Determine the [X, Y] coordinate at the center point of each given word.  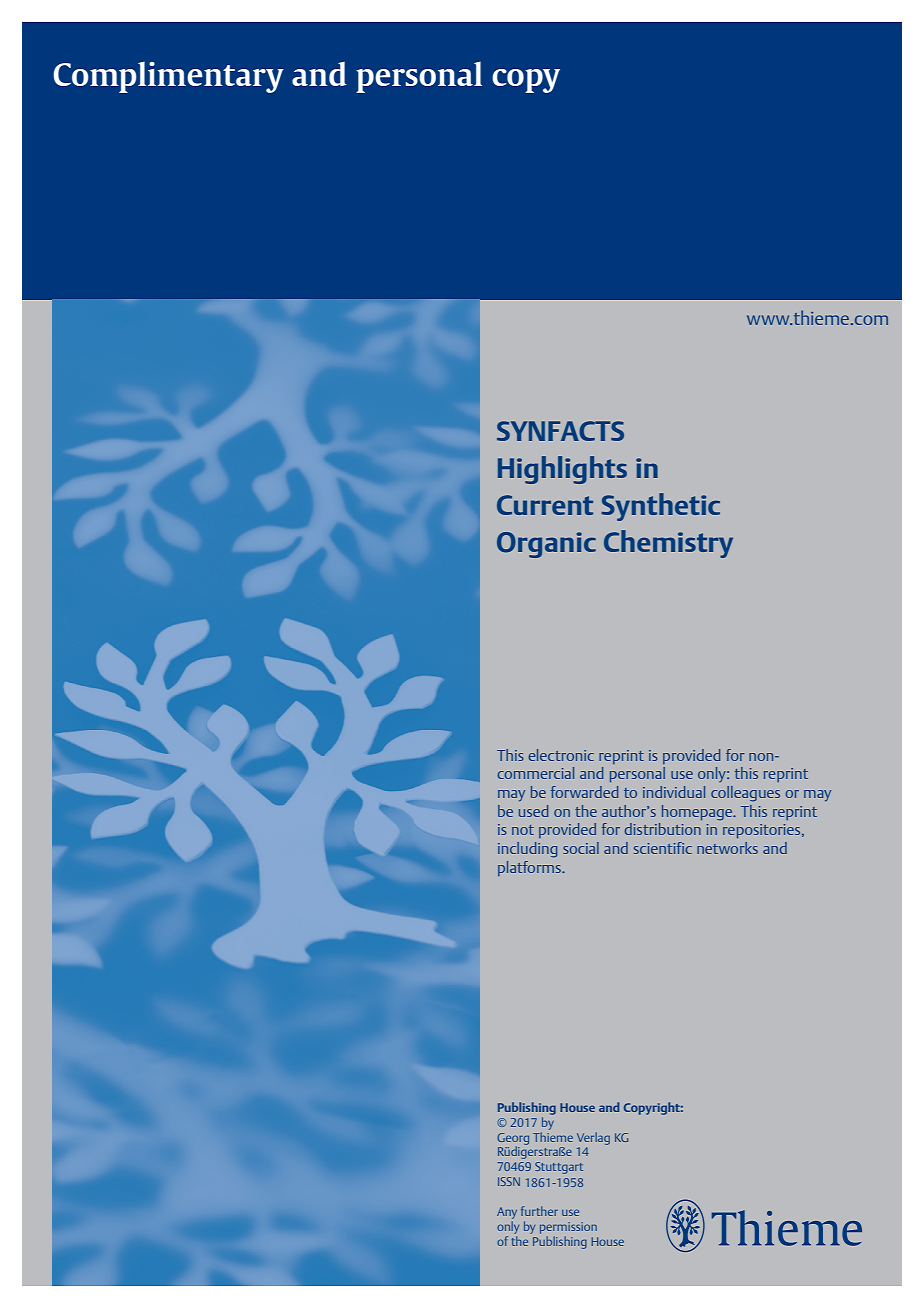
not [523, 830]
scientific [663, 848]
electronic [561, 755]
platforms [530, 868]
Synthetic [661, 507]
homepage [698, 813]
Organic [546, 545]
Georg [513, 1140]
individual [674, 792]
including [527, 850]
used [533, 811]
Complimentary [168, 77]
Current [545, 505]
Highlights [562, 470]
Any [507, 1213]
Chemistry [668, 544]
